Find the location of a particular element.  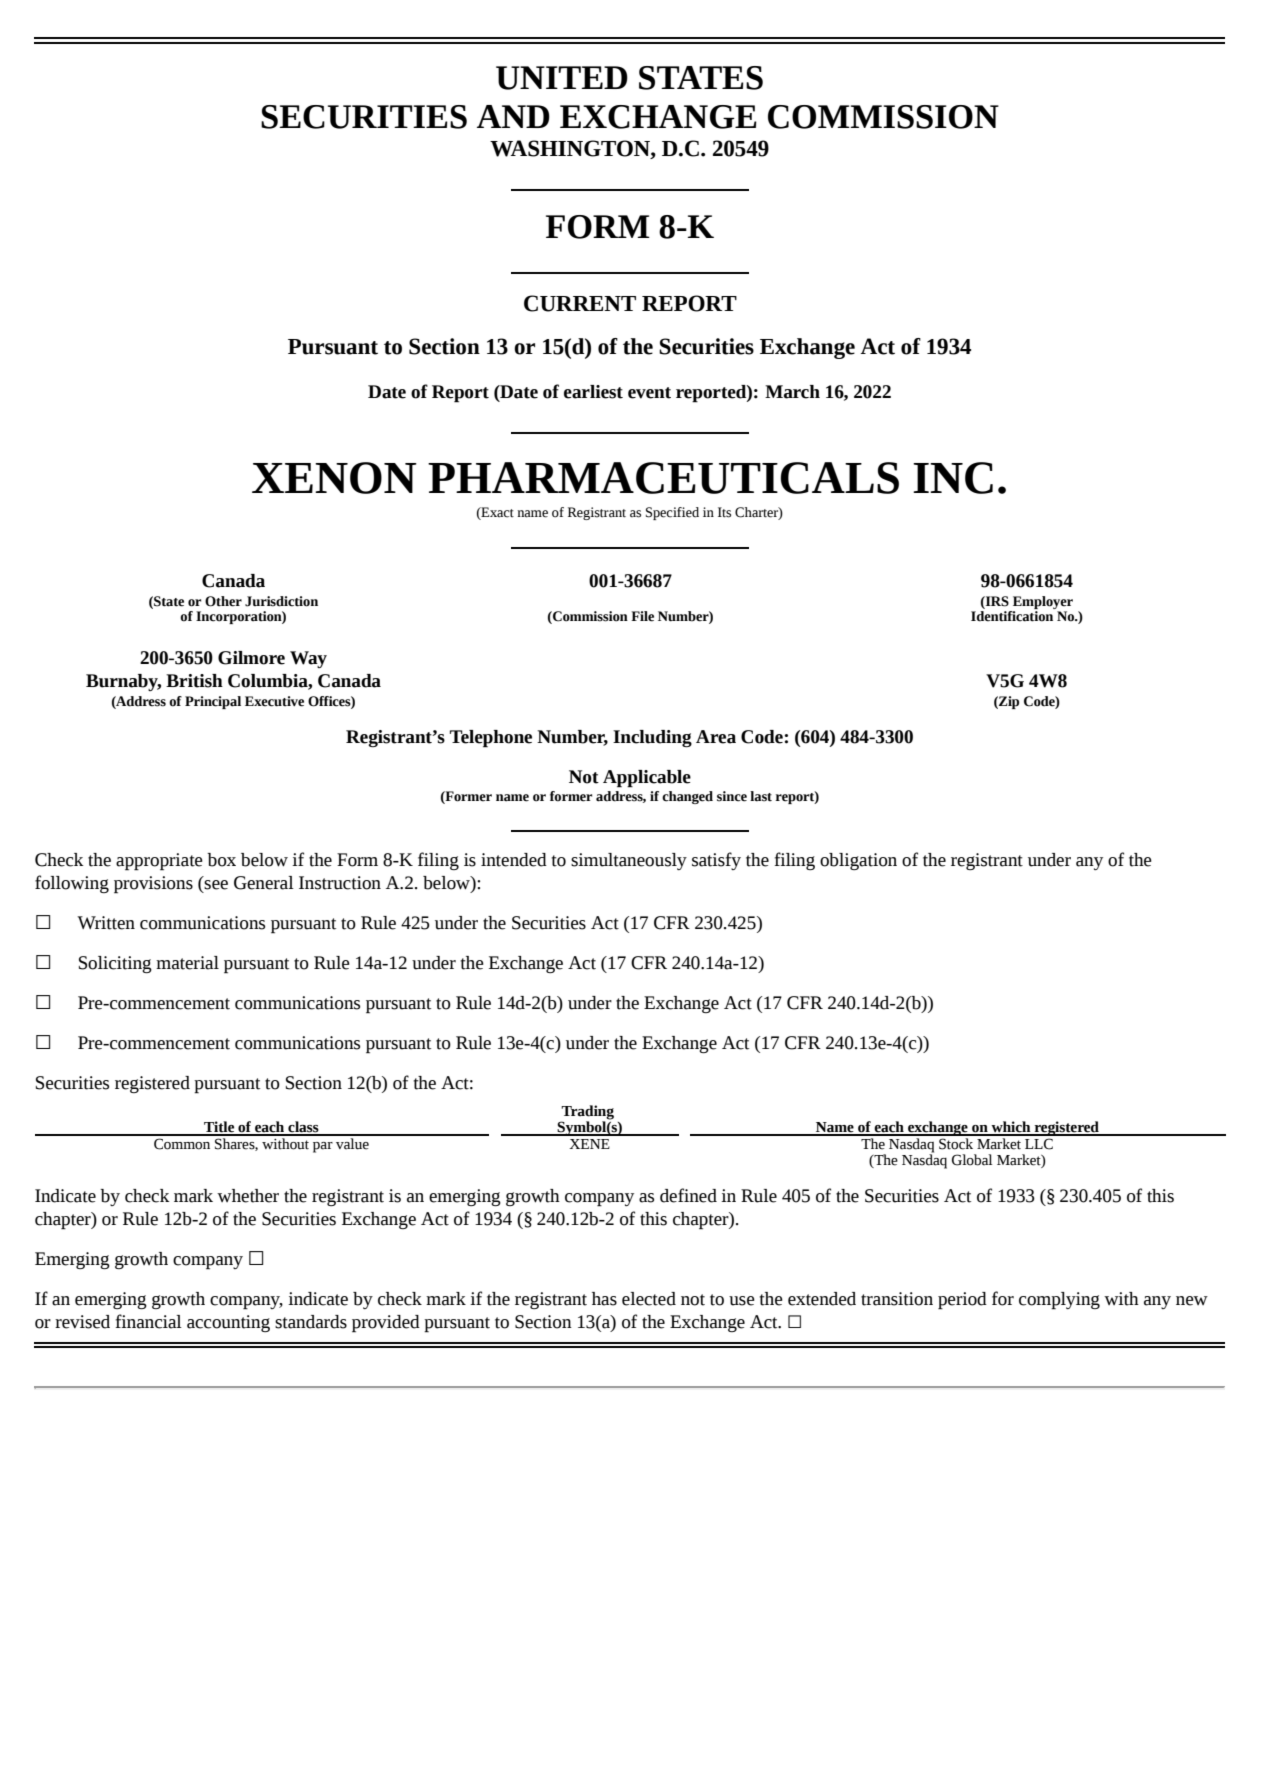

CURRENT is located at coordinates (580, 303).
